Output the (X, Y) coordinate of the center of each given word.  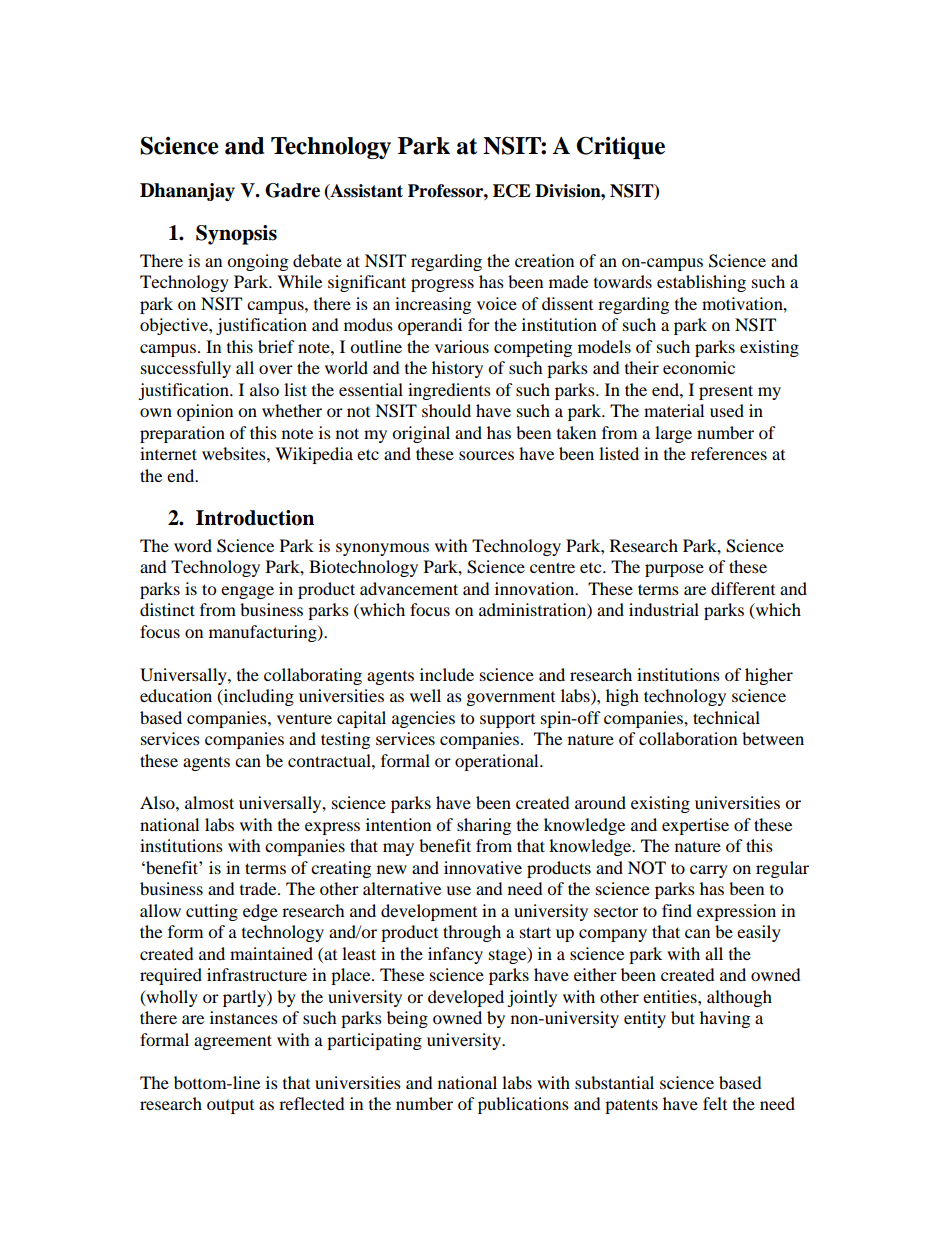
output (230, 1107)
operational (498, 762)
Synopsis (236, 235)
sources (486, 455)
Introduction (255, 518)
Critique (620, 147)
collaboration (688, 738)
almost (209, 802)
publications (523, 1105)
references (729, 453)
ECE (512, 191)
